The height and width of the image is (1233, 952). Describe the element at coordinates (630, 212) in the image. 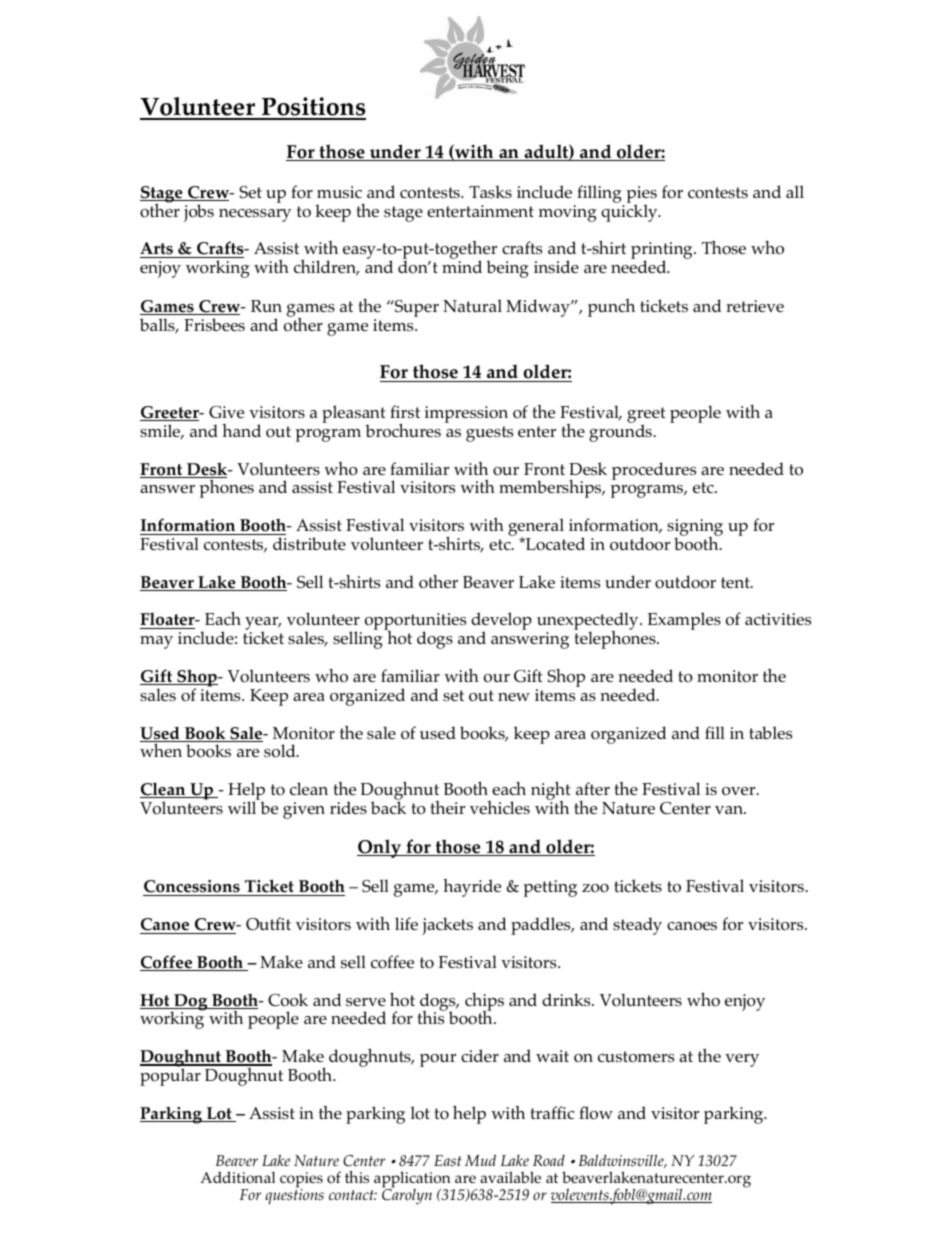

I see `quickly` at that location.
